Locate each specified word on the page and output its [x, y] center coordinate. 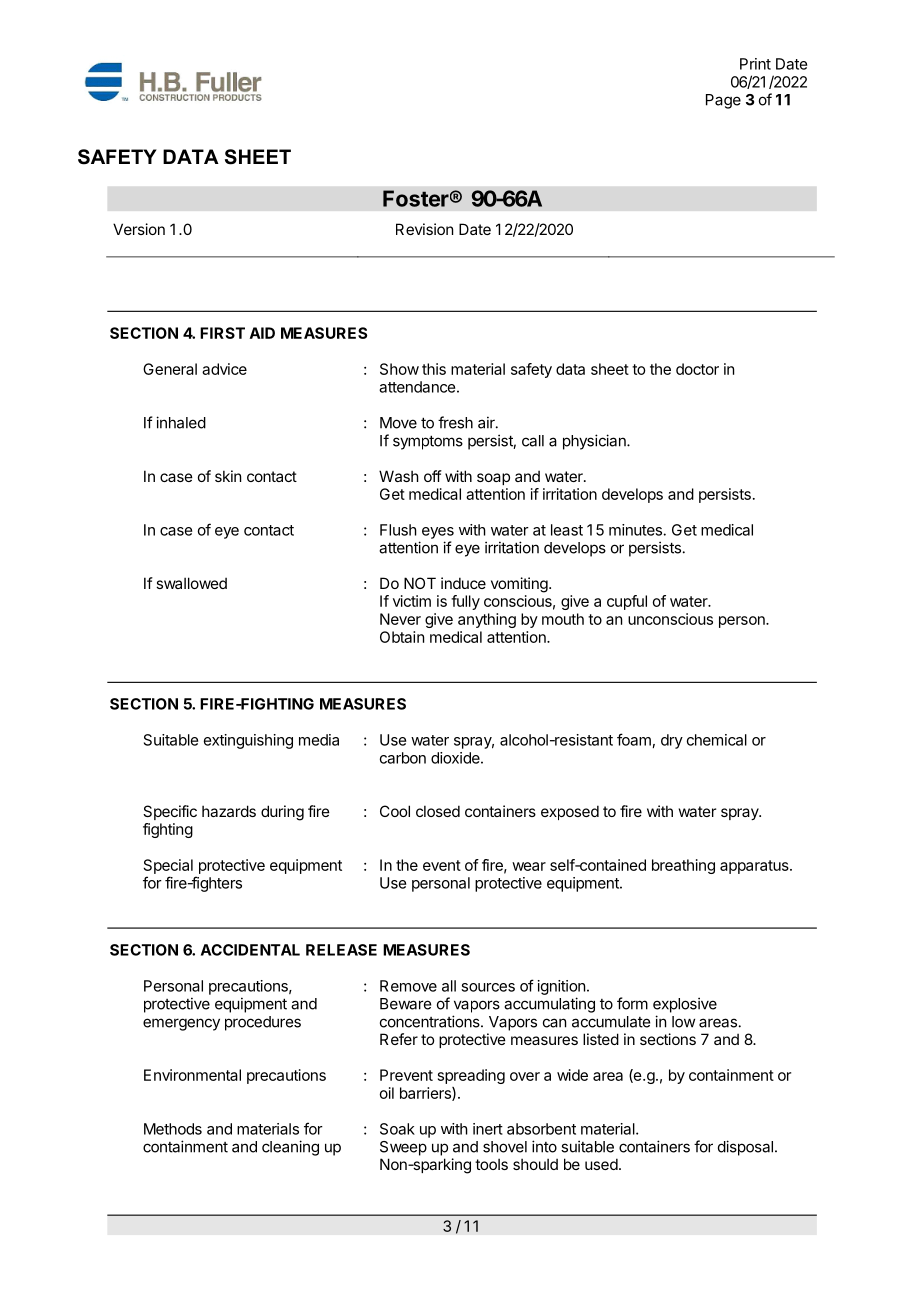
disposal [745, 1148]
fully [465, 602]
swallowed [191, 583]
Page [723, 101]
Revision [424, 229]
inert [488, 1129]
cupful [627, 602]
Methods [173, 1129]
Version [139, 229]
